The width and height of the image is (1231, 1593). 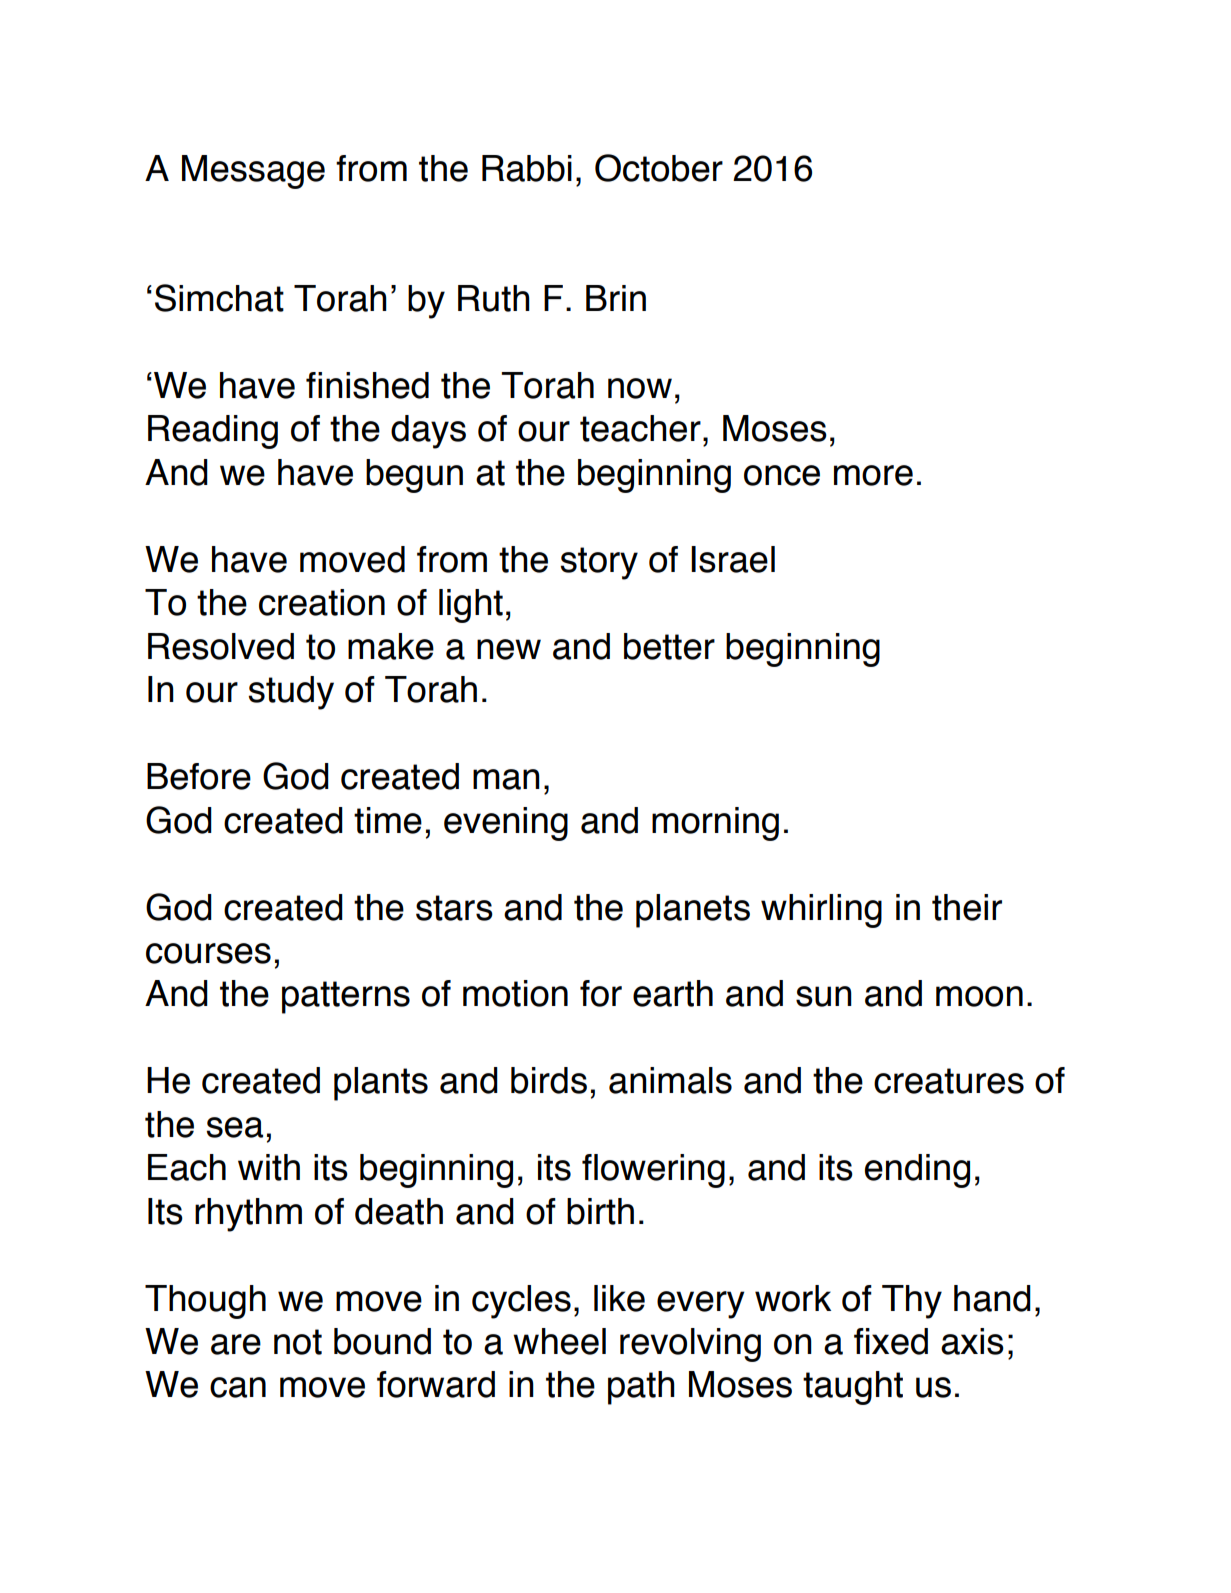 What do you see at coordinates (559, 1341) in the image?
I see `wheel` at bounding box center [559, 1341].
